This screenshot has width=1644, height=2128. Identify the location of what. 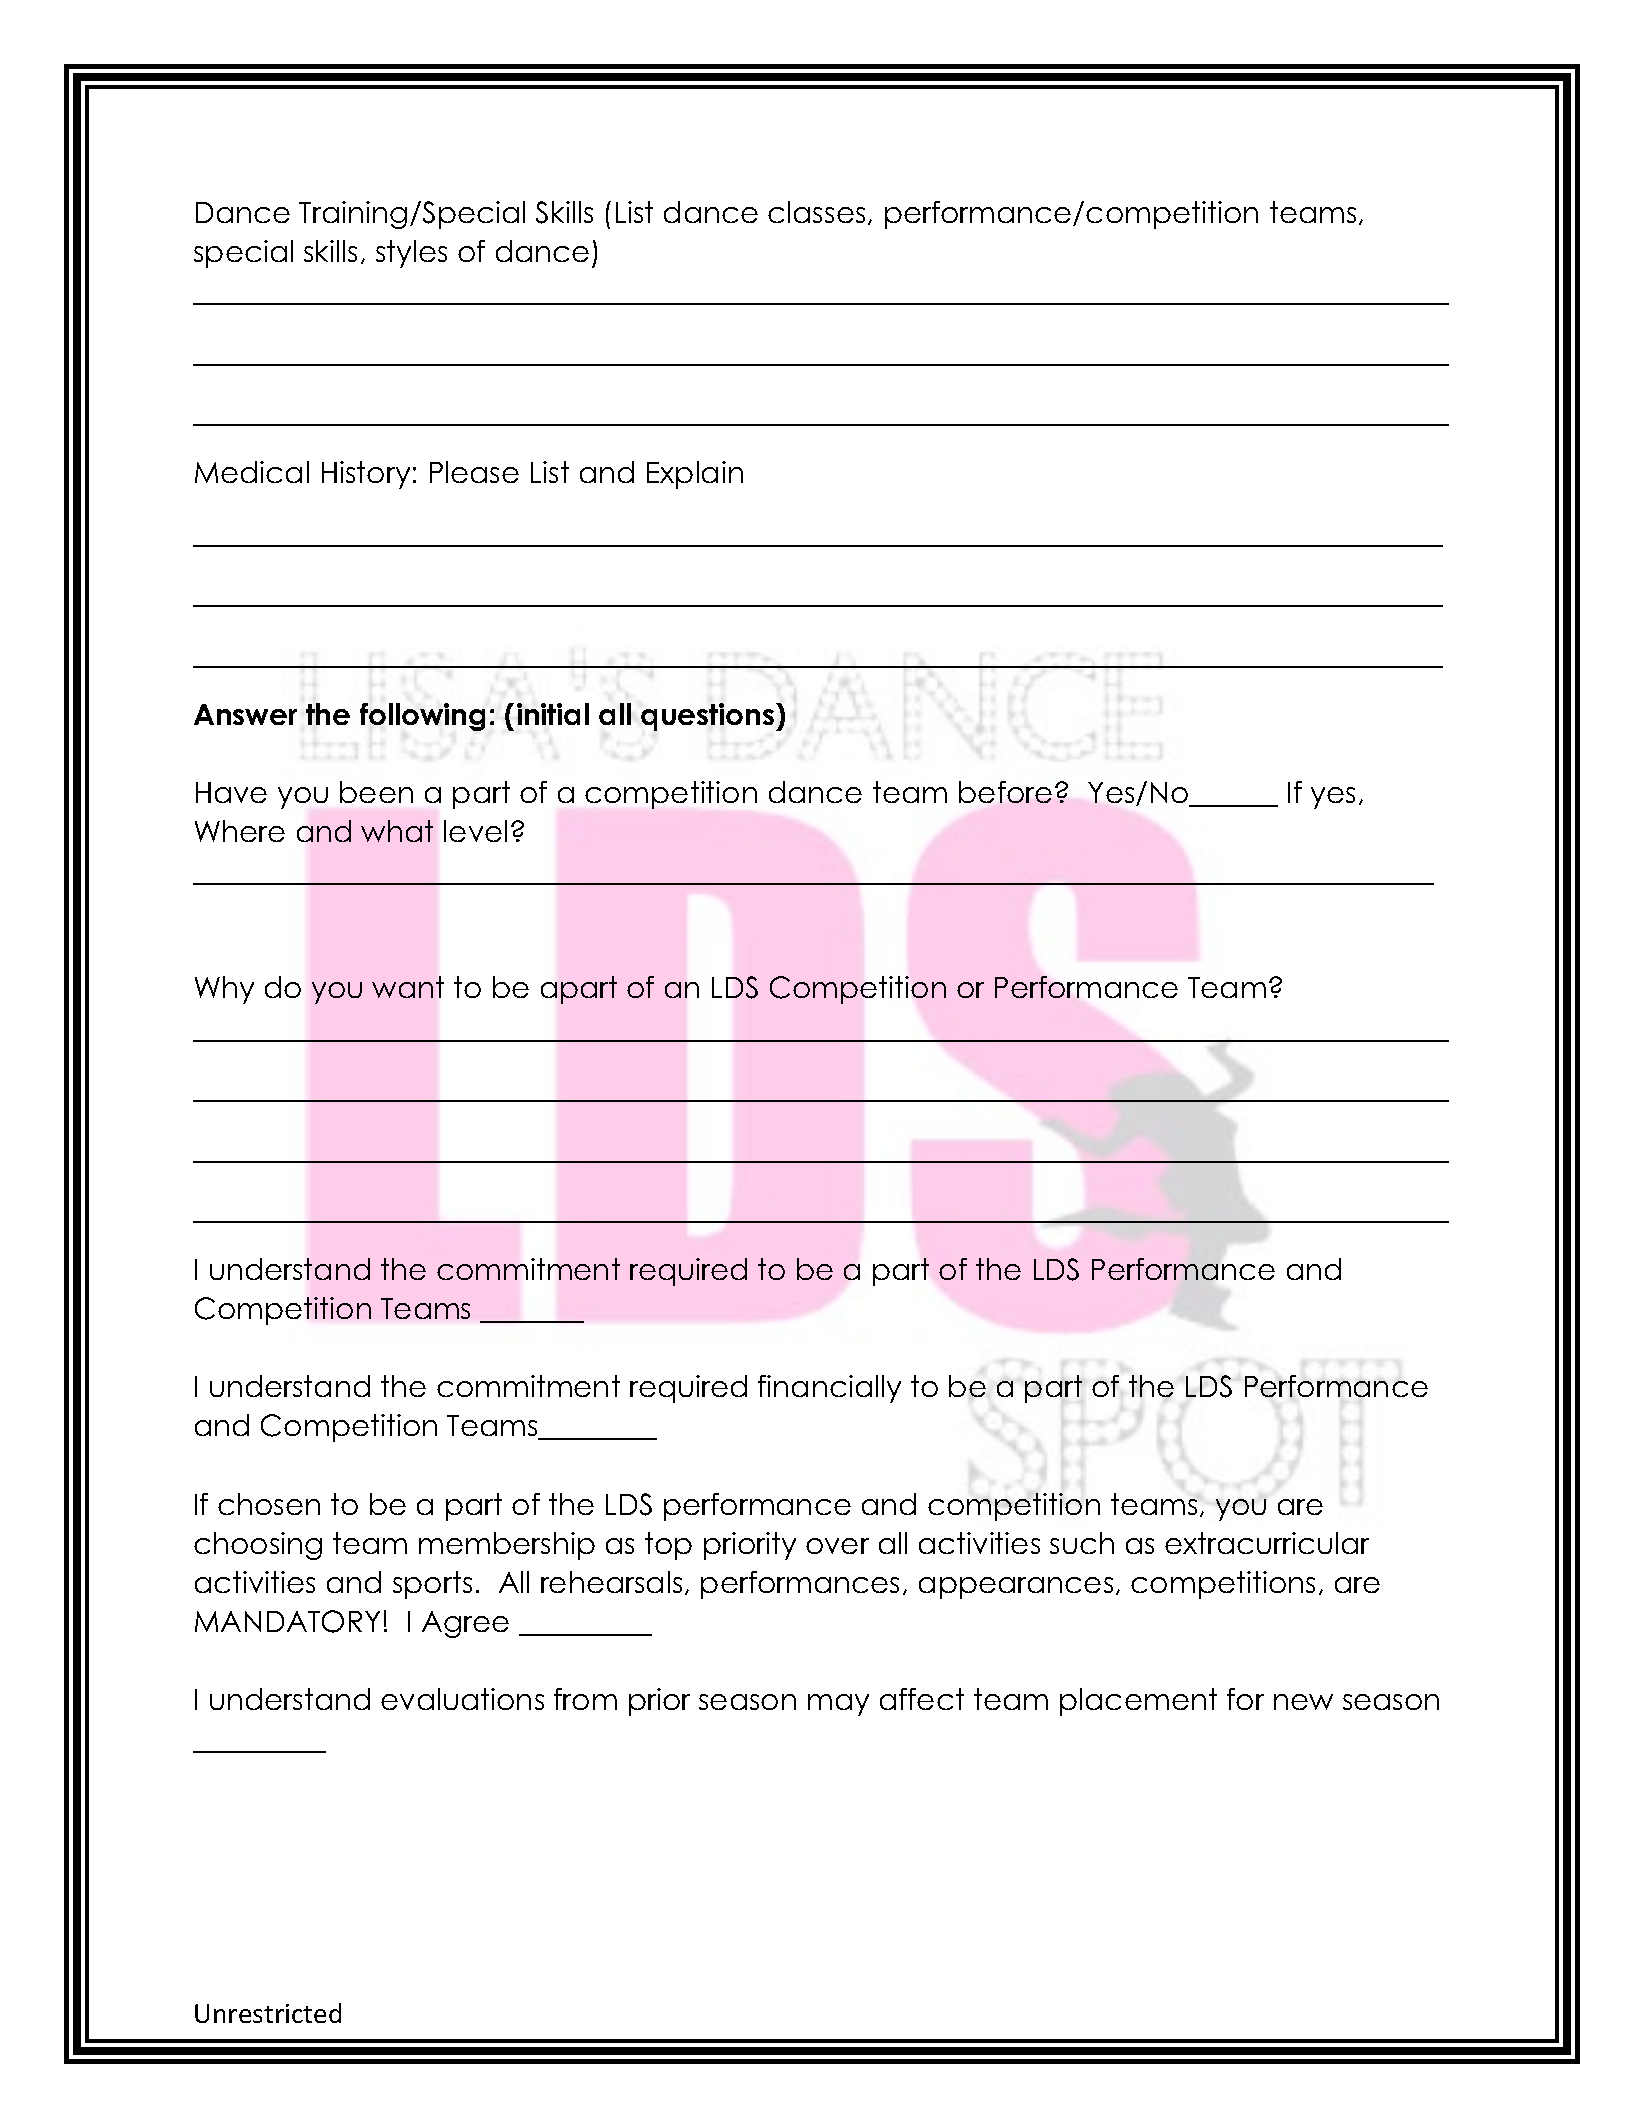
(397, 831).
